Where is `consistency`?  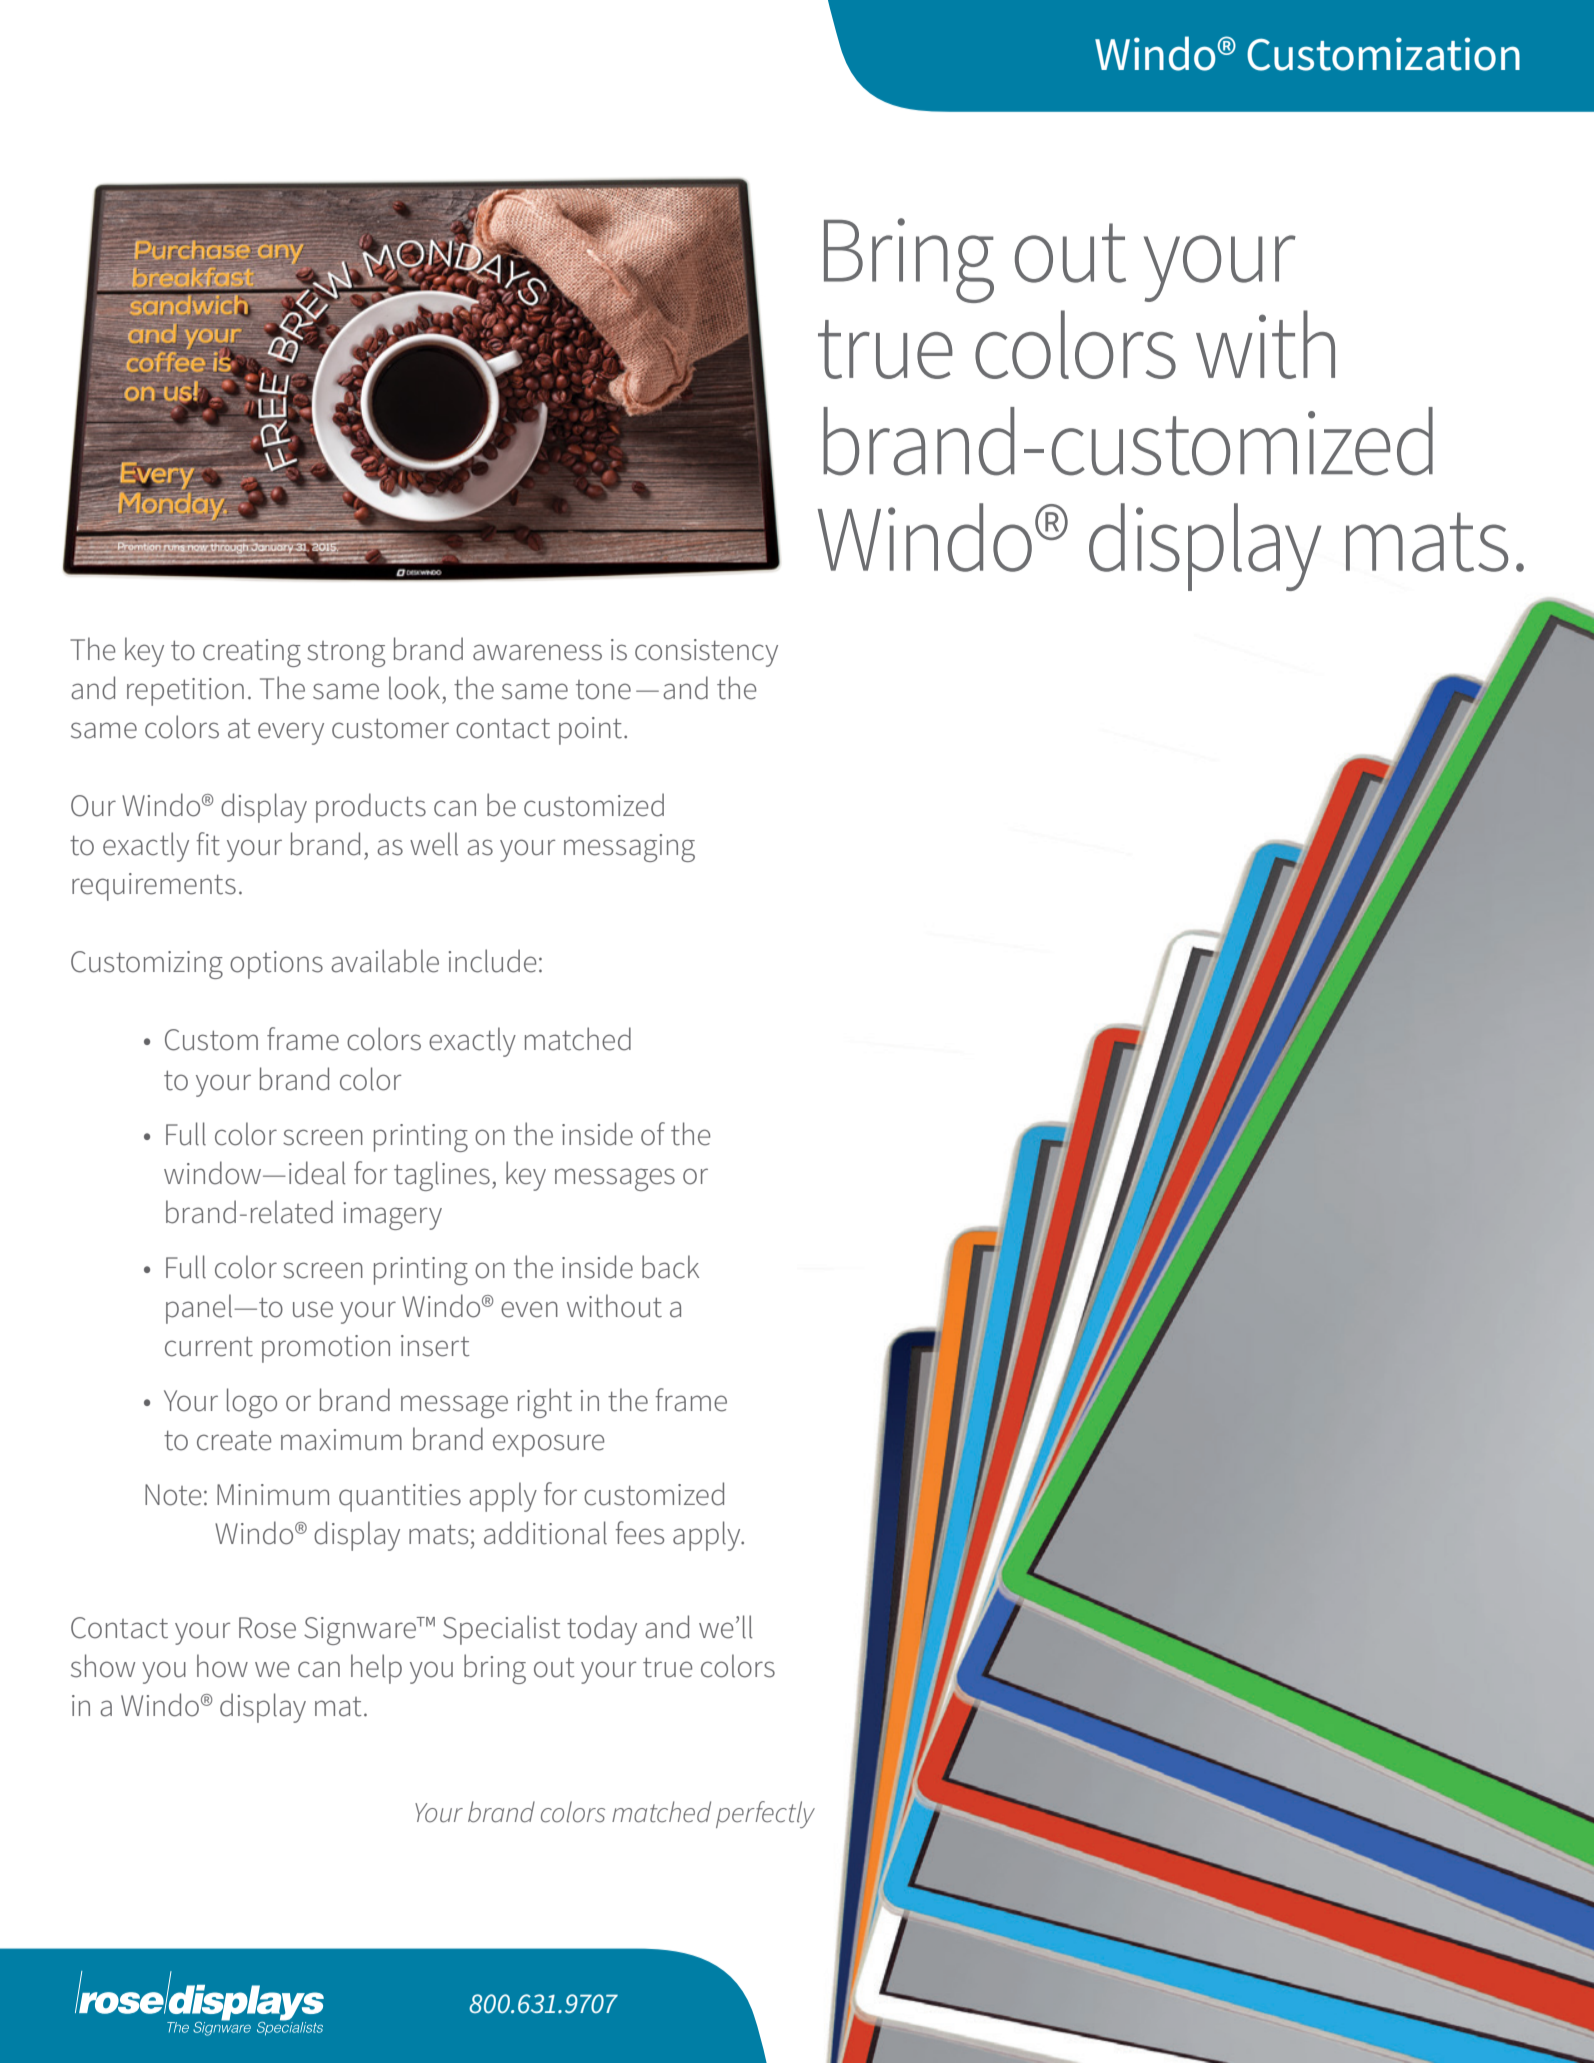
consistency is located at coordinates (706, 653).
